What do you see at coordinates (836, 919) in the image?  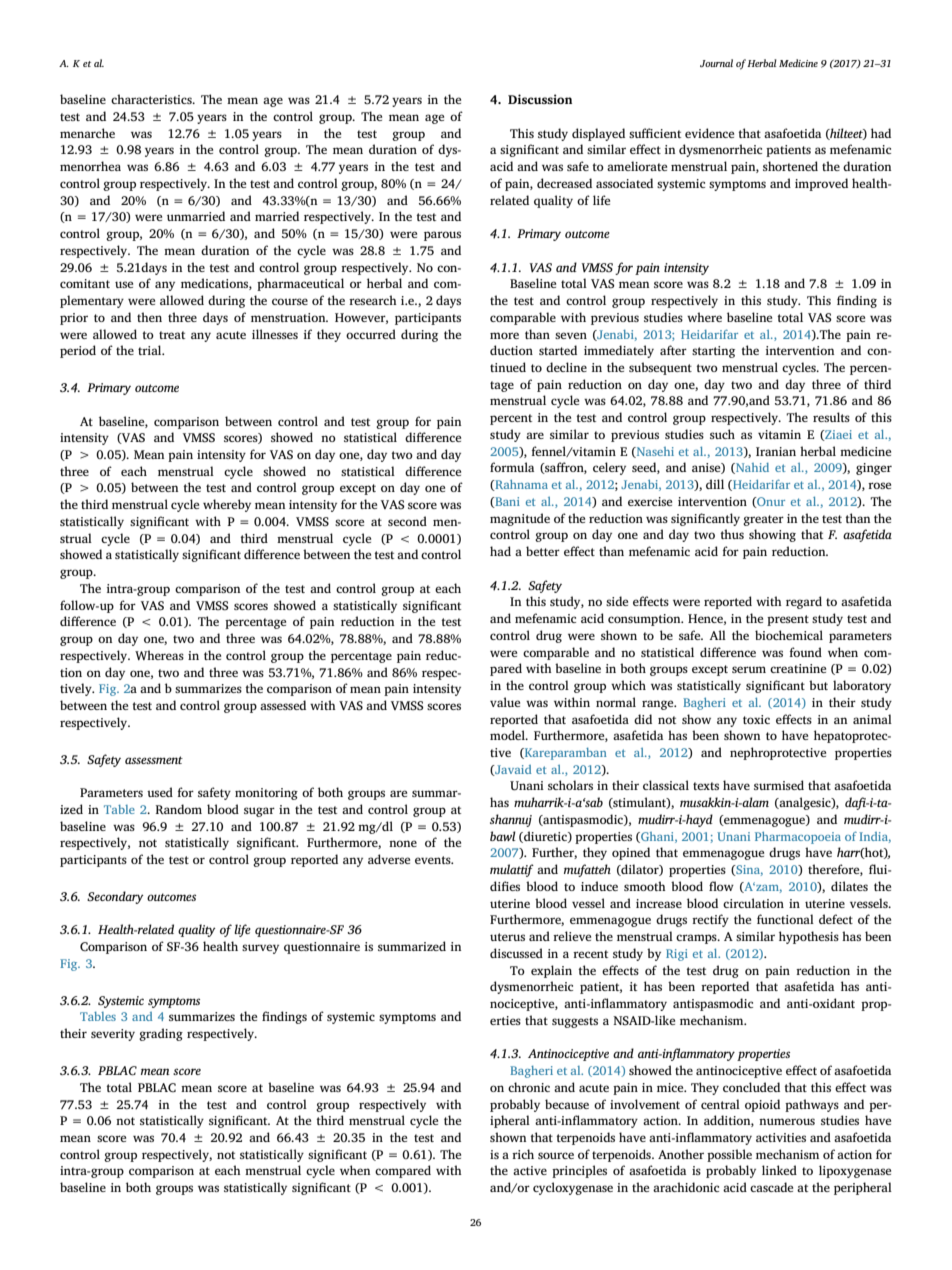 I see `defect` at bounding box center [836, 919].
